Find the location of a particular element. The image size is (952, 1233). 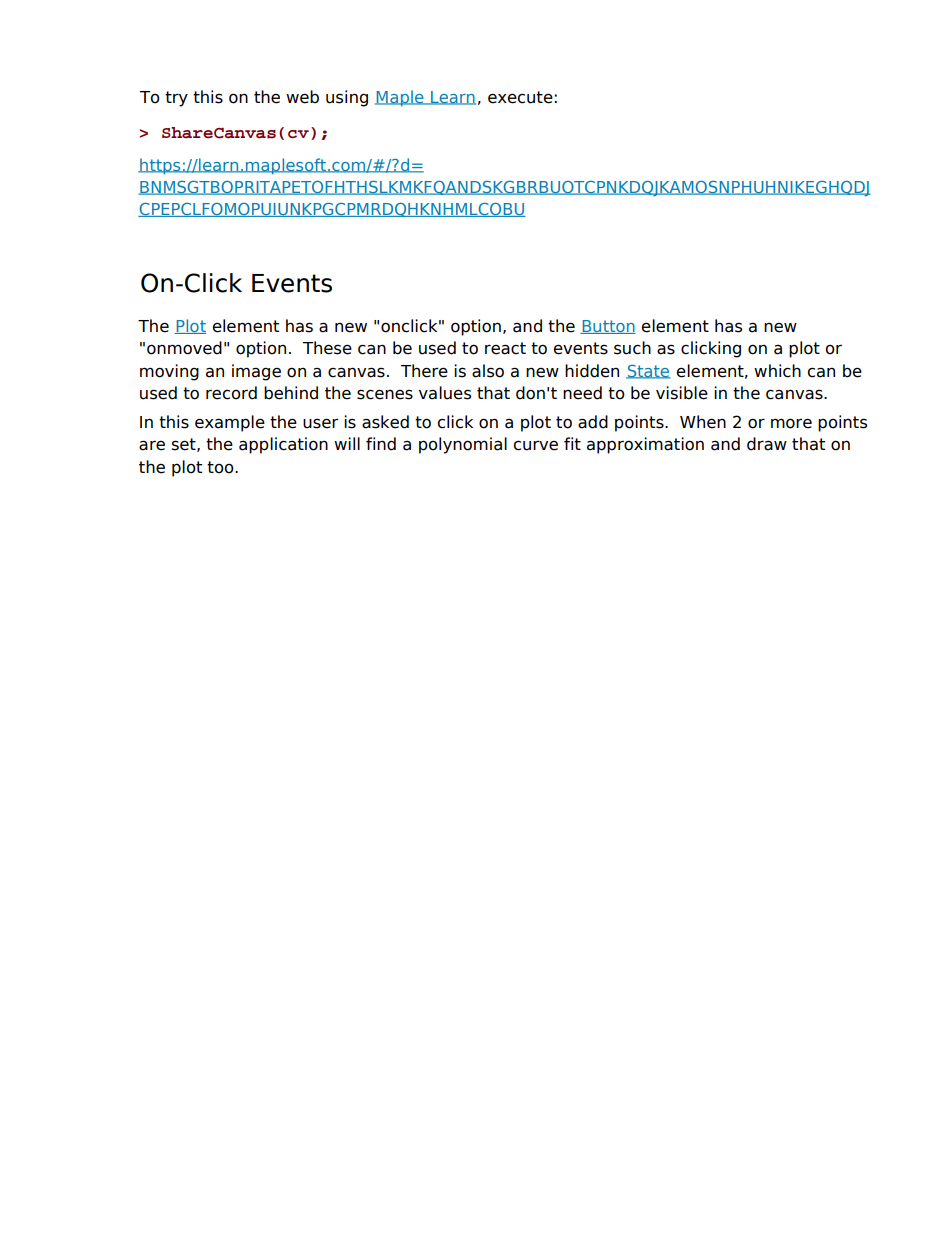

polynomial is located at coordinates (463, 445).
